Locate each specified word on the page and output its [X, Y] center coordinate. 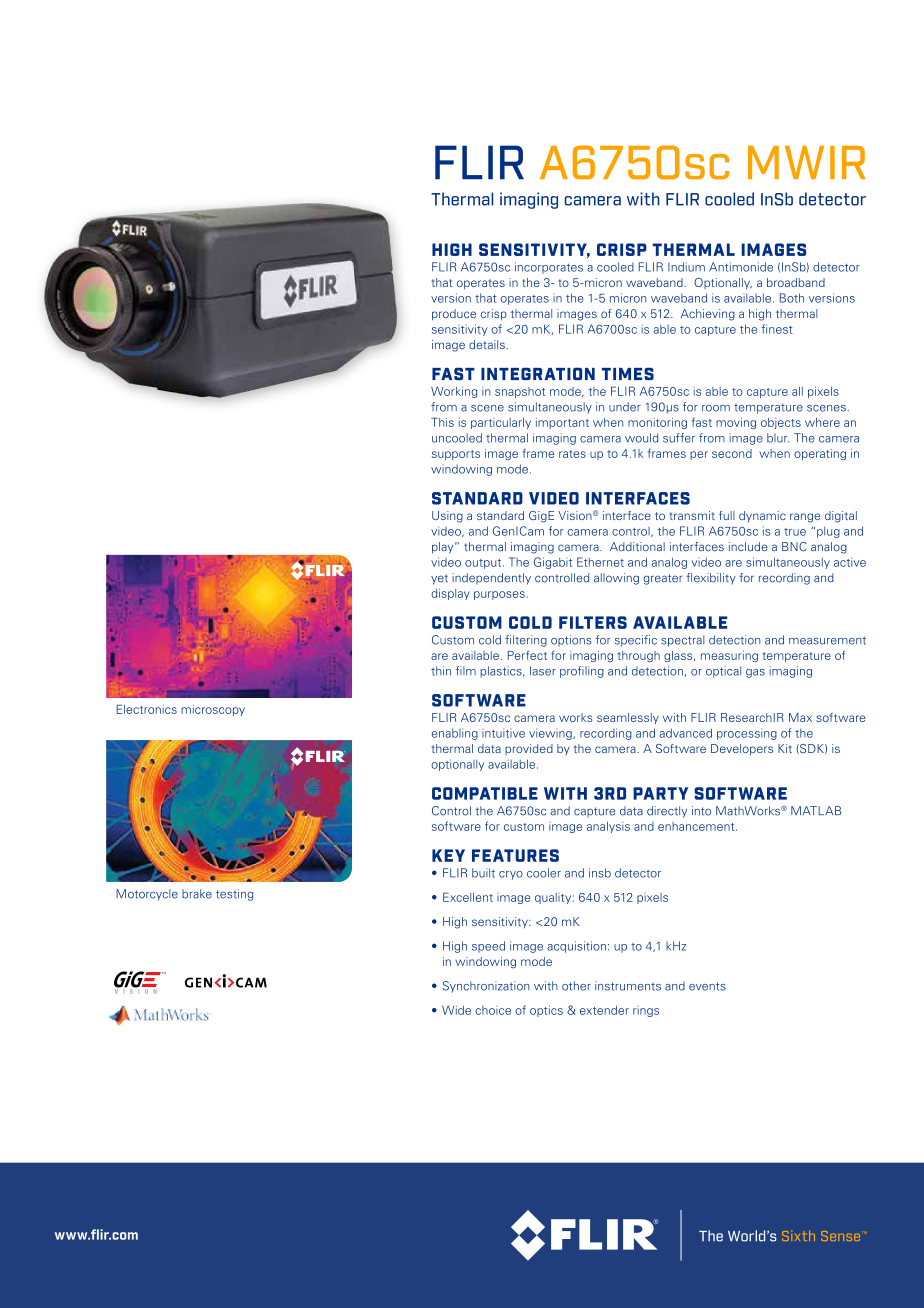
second [732, 453]
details [487, 344]
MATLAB [816, 810]
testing [234, 895]
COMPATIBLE [485, 793]
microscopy [213, 710]
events [707, 986]
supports [456, 455]
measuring [729, 656]
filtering [526, 641]
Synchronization [486, 987]
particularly [501, 423]
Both [792, 298]
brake [197, 894]
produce [454, 315]
